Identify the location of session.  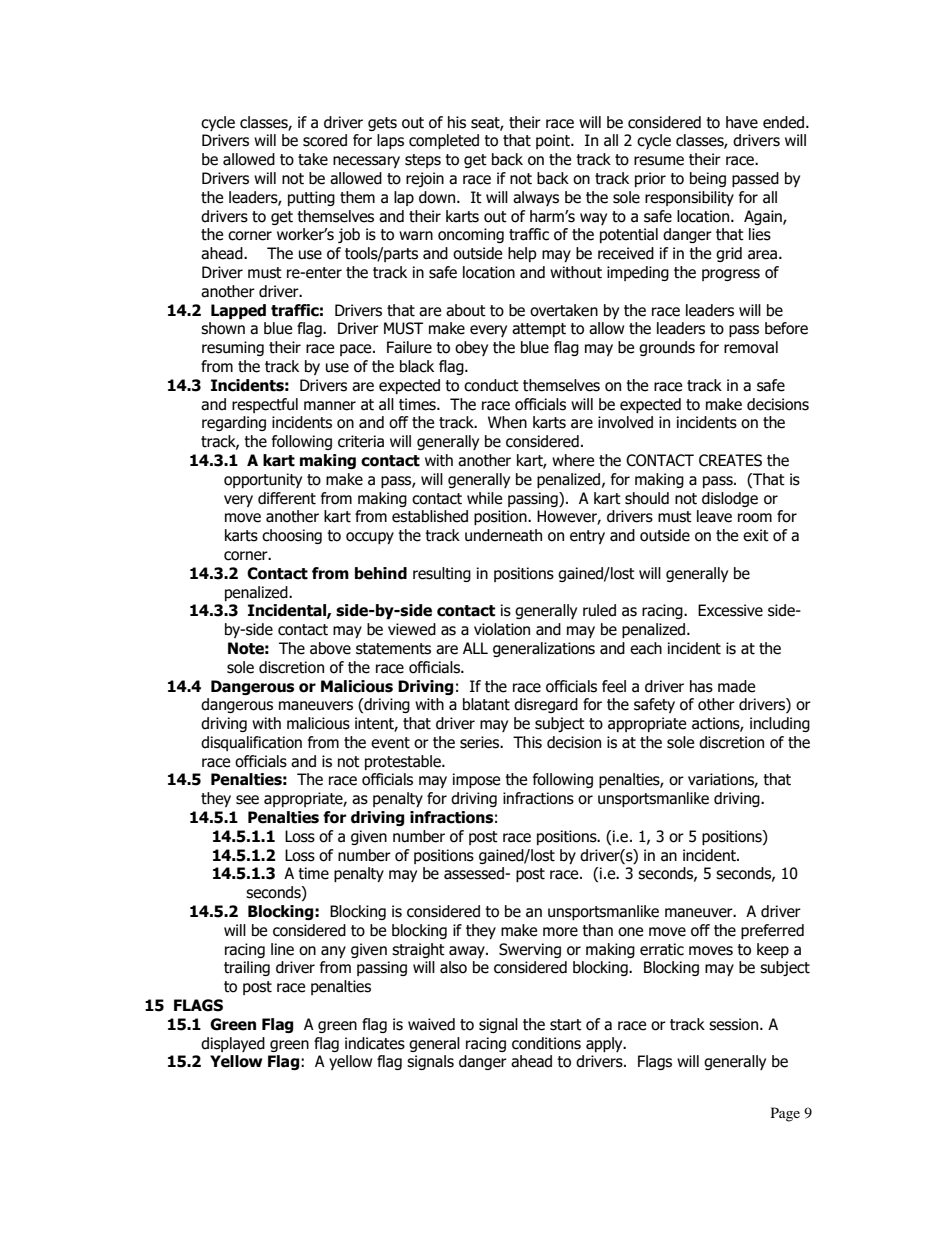
(735, 1024).
